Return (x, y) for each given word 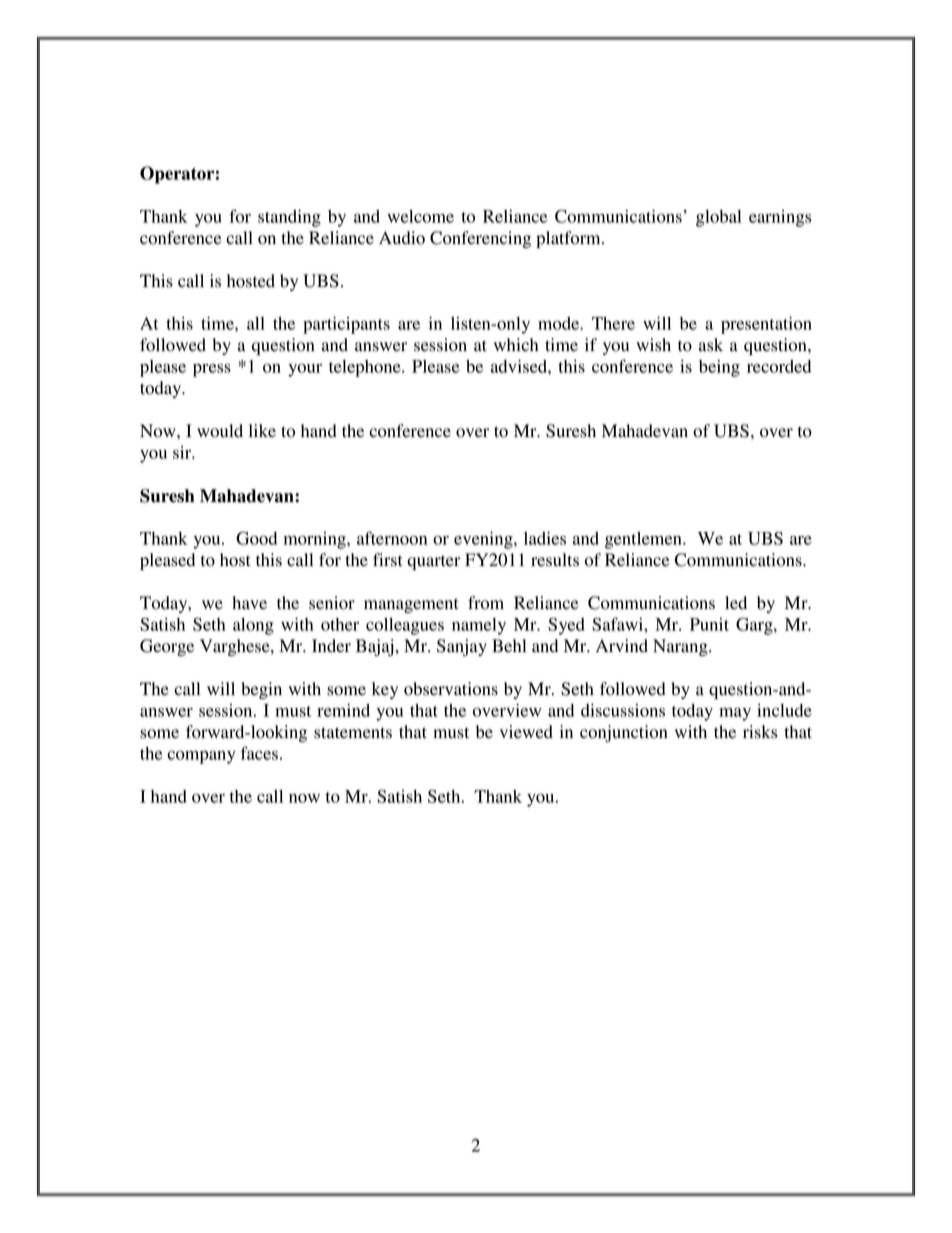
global (718, 218)
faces (259, 753)
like (262, 430)
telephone (366, 368)
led (736, 603)
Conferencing (480, 239)
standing (289, 218)
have (249, 603)
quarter (434, 562)
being (719, 368)
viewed (526, 732)
